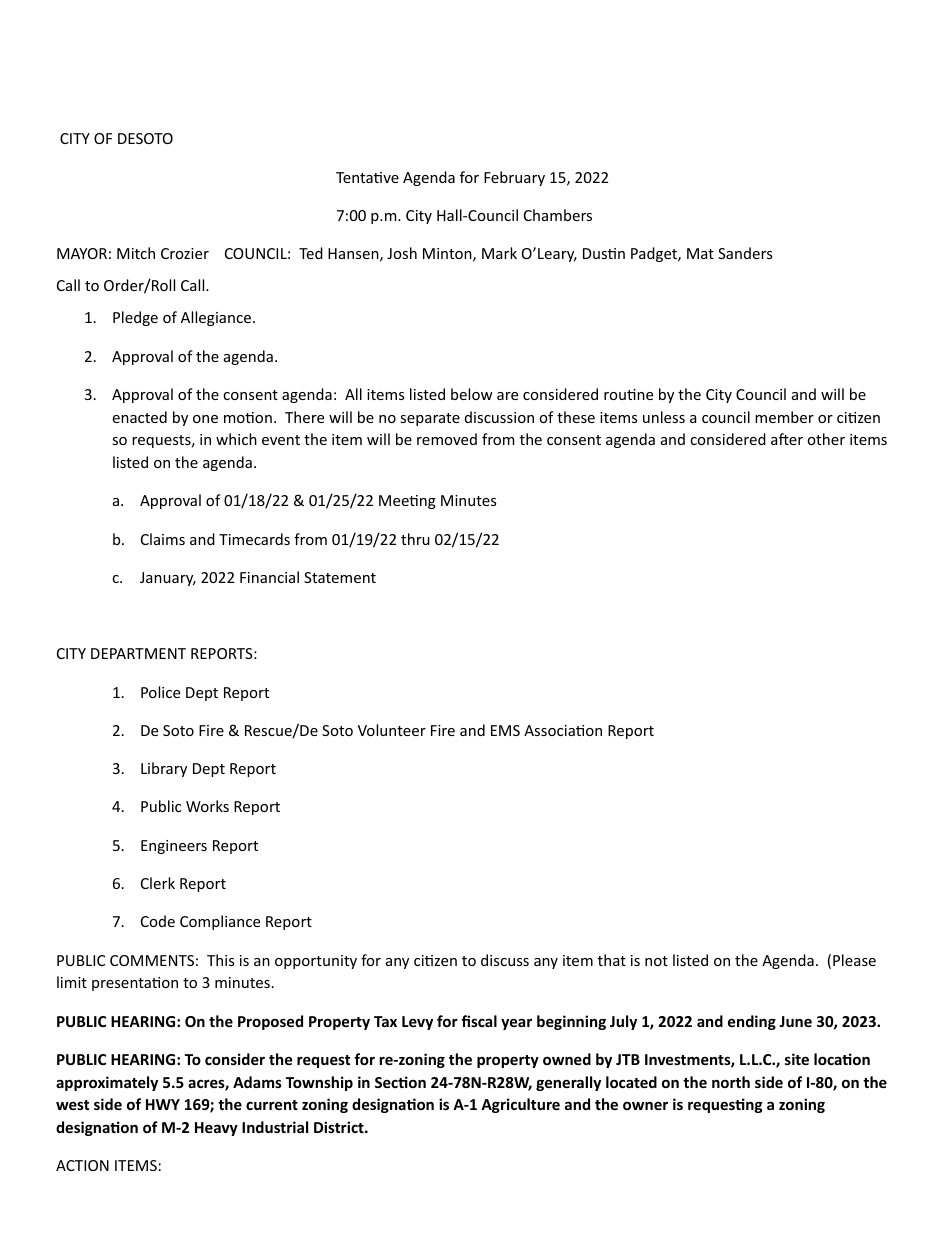 This screenshot has width=952, height=1233. Describe the element at coordinates (392, 730) in the screenshot. I see `Volunteer` at that location.
